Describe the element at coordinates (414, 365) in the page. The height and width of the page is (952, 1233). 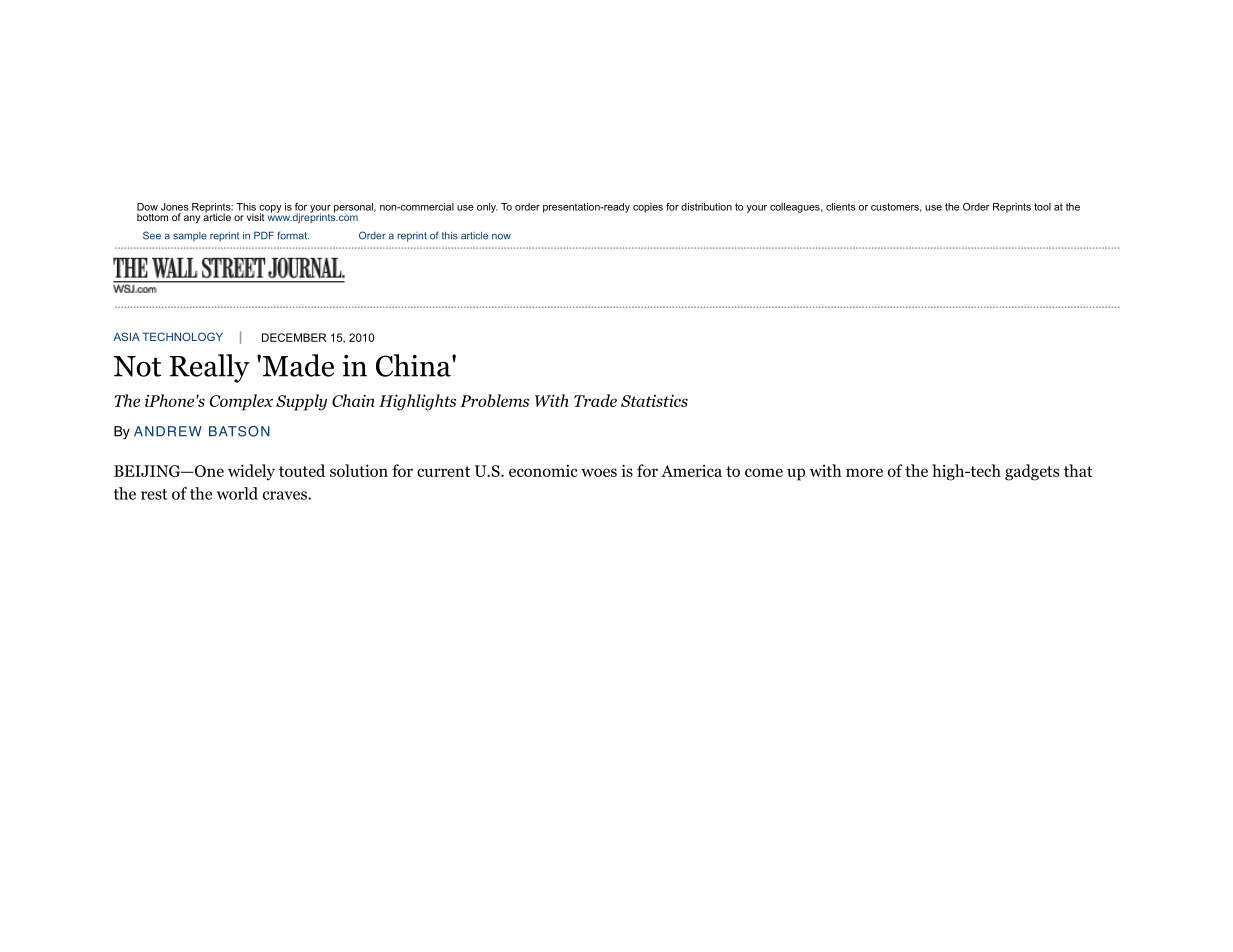
I see `China` at that location.
